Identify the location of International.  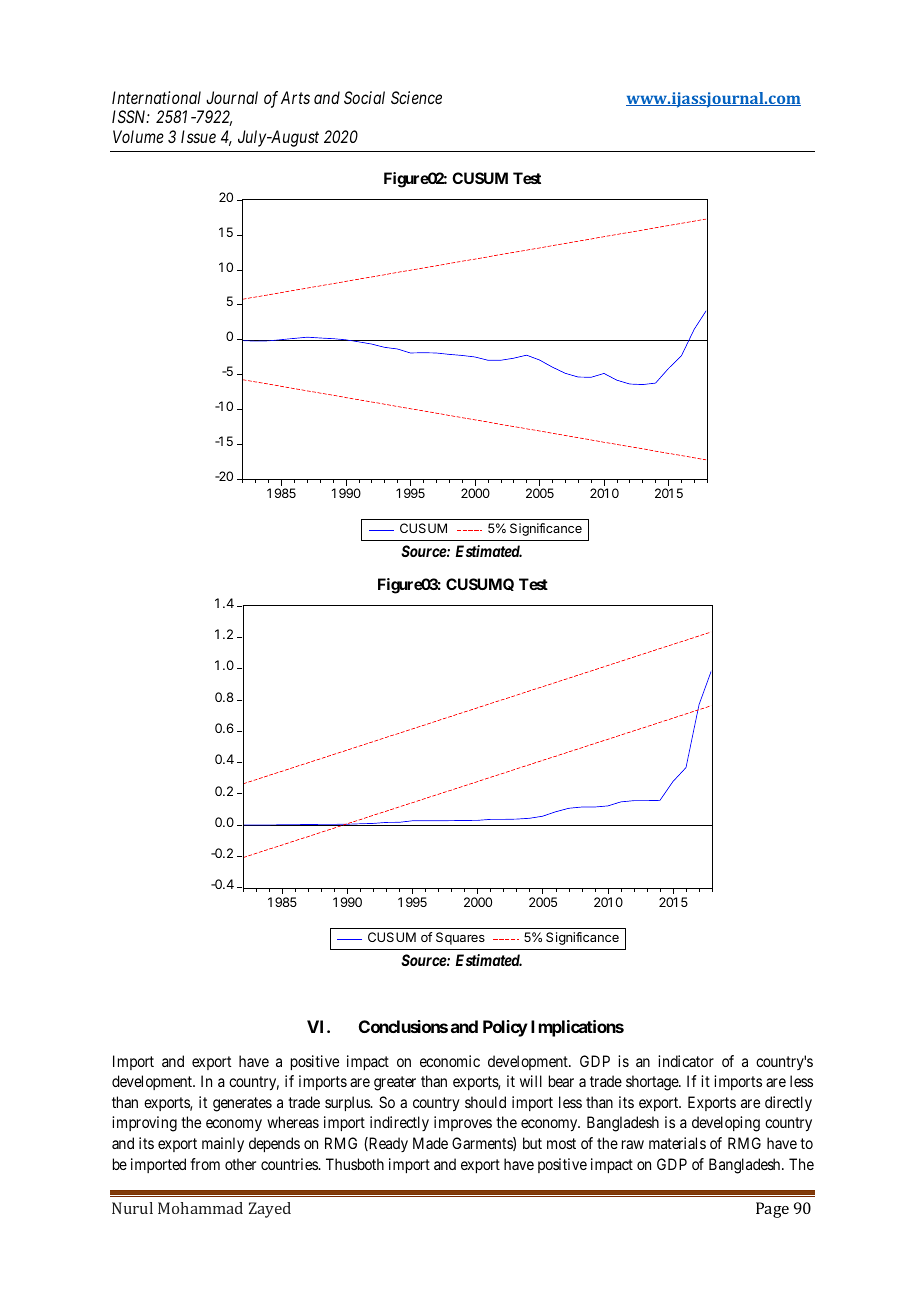
(156, 97).
